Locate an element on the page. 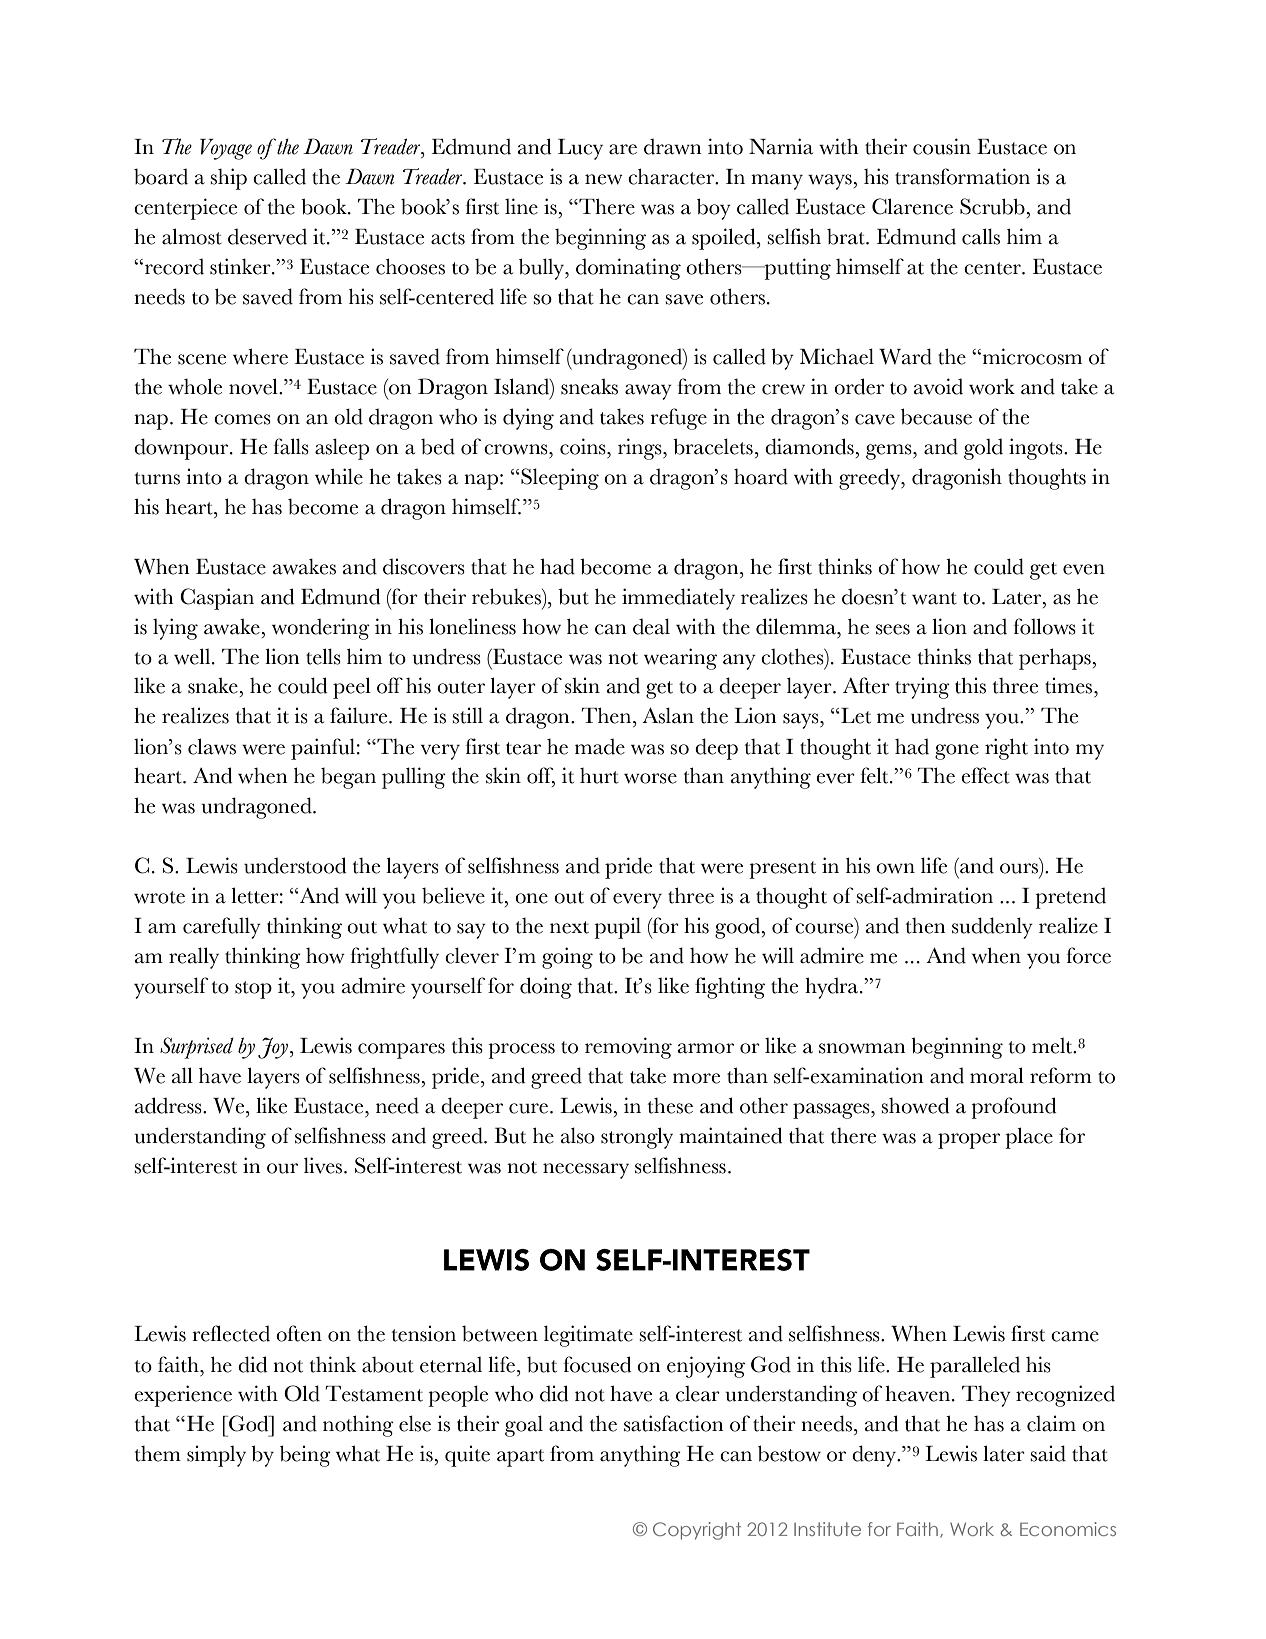 This page has width=1266, height=1639. worse is located at coordinates (650, 778).
